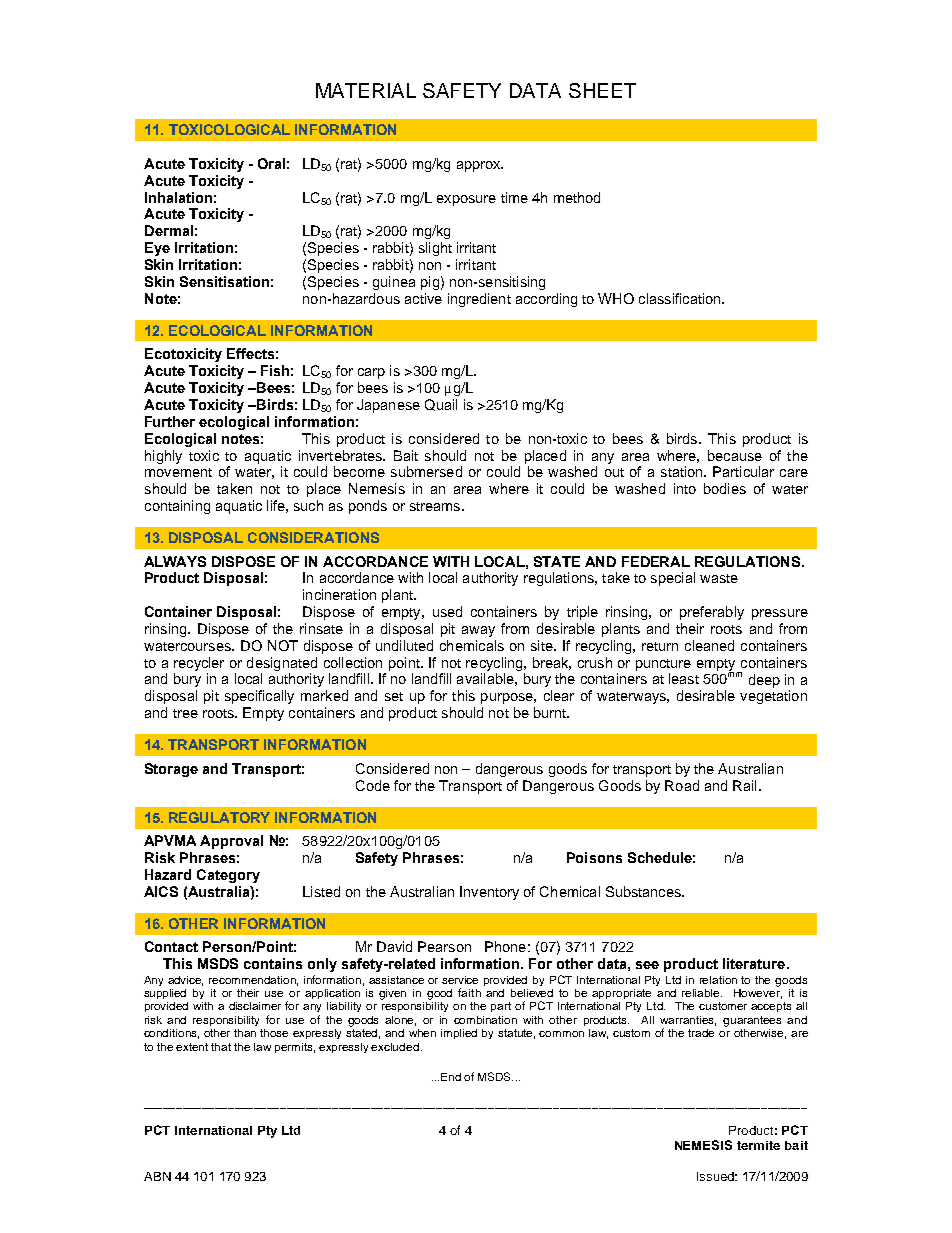 This screenshot has width=952, height=1233. I want to click on Further, so click(170, 421).
